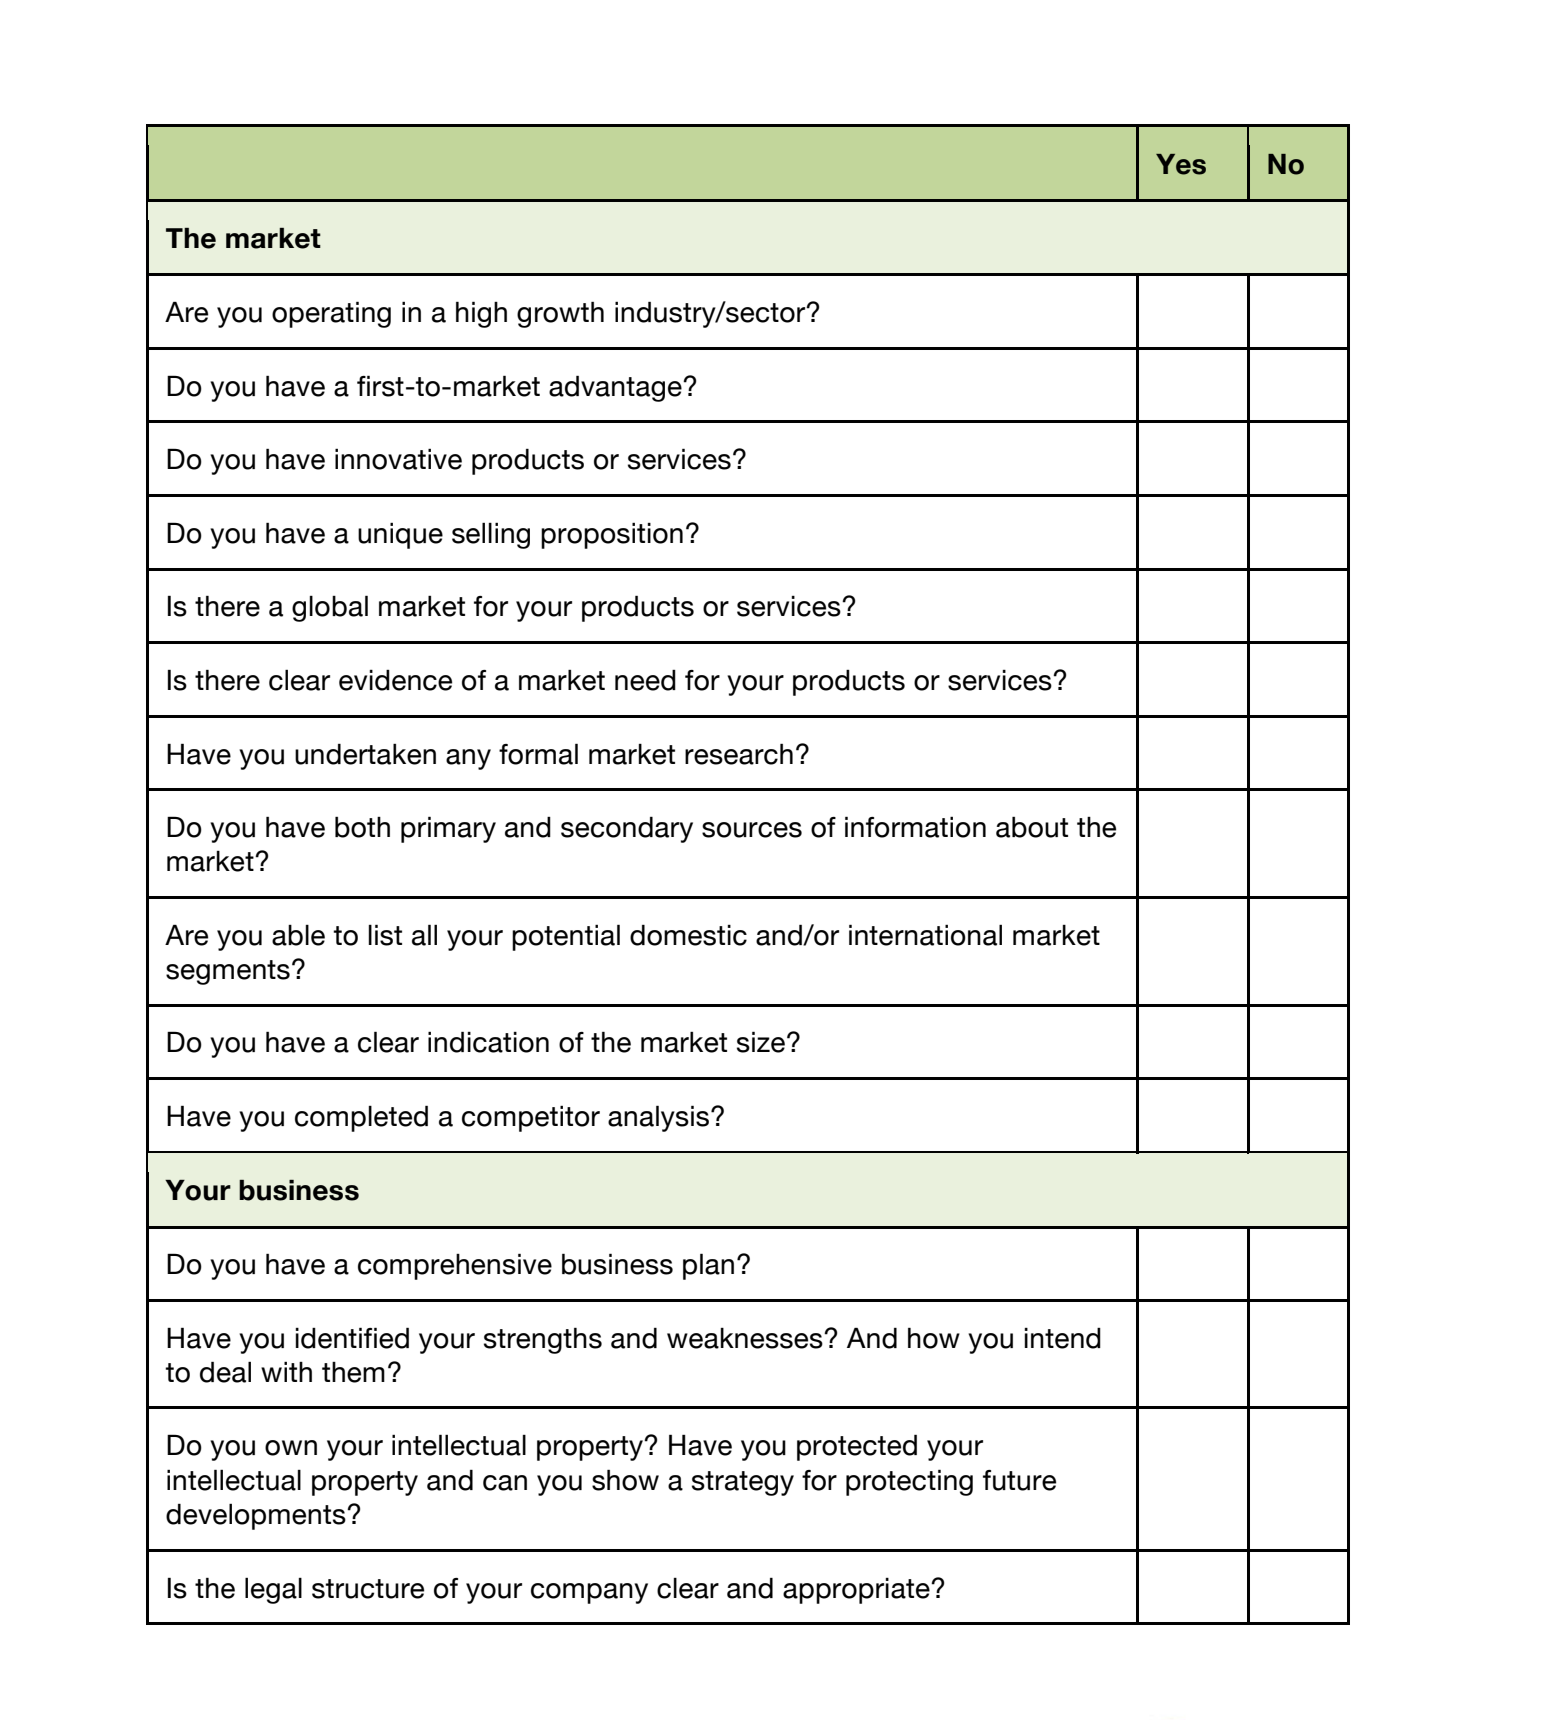 The image size is (1547, 1720). I want to click on structure, so click(368, 1589).
